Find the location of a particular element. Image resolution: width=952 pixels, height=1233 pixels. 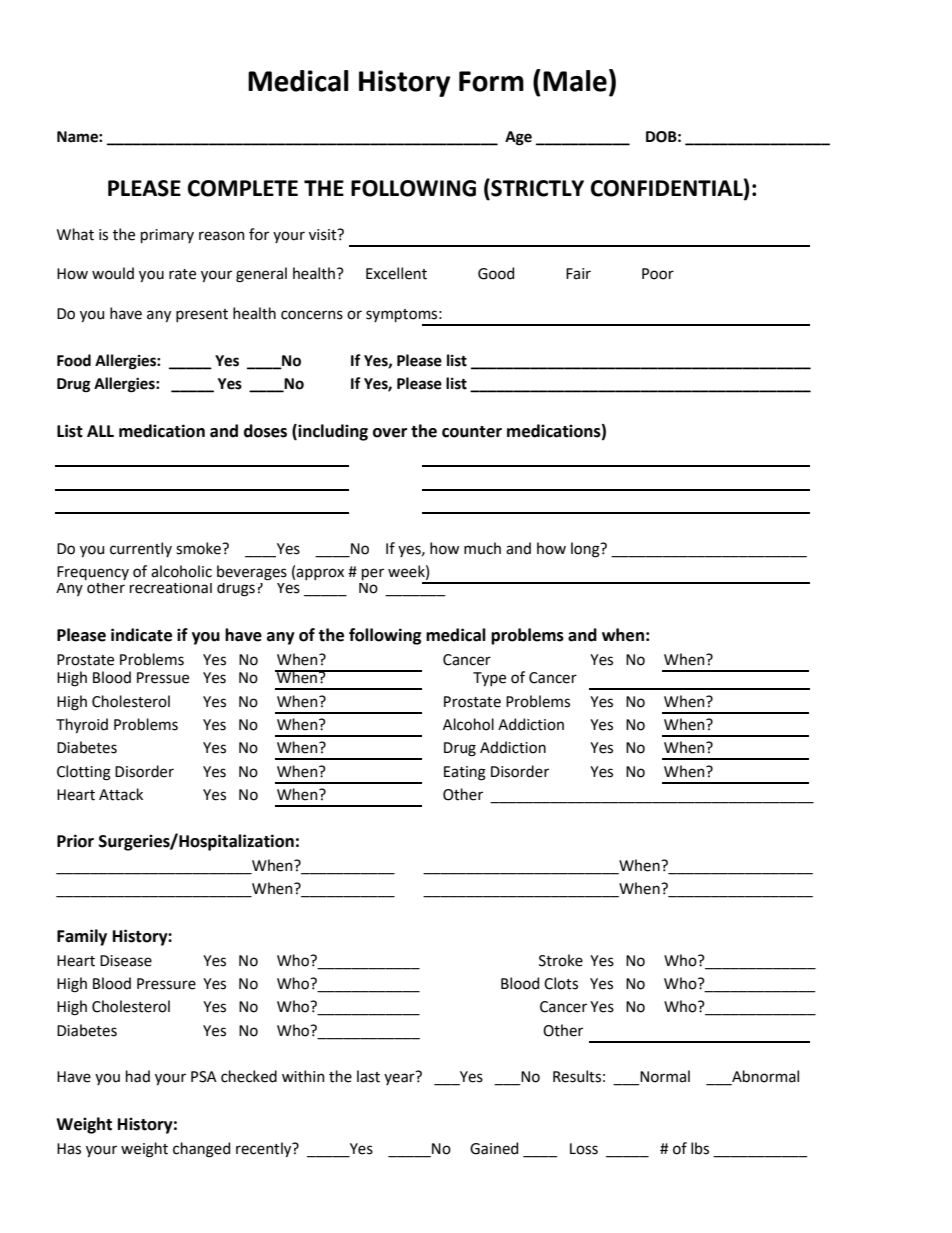

year is located at coordinates (399, 1079).
